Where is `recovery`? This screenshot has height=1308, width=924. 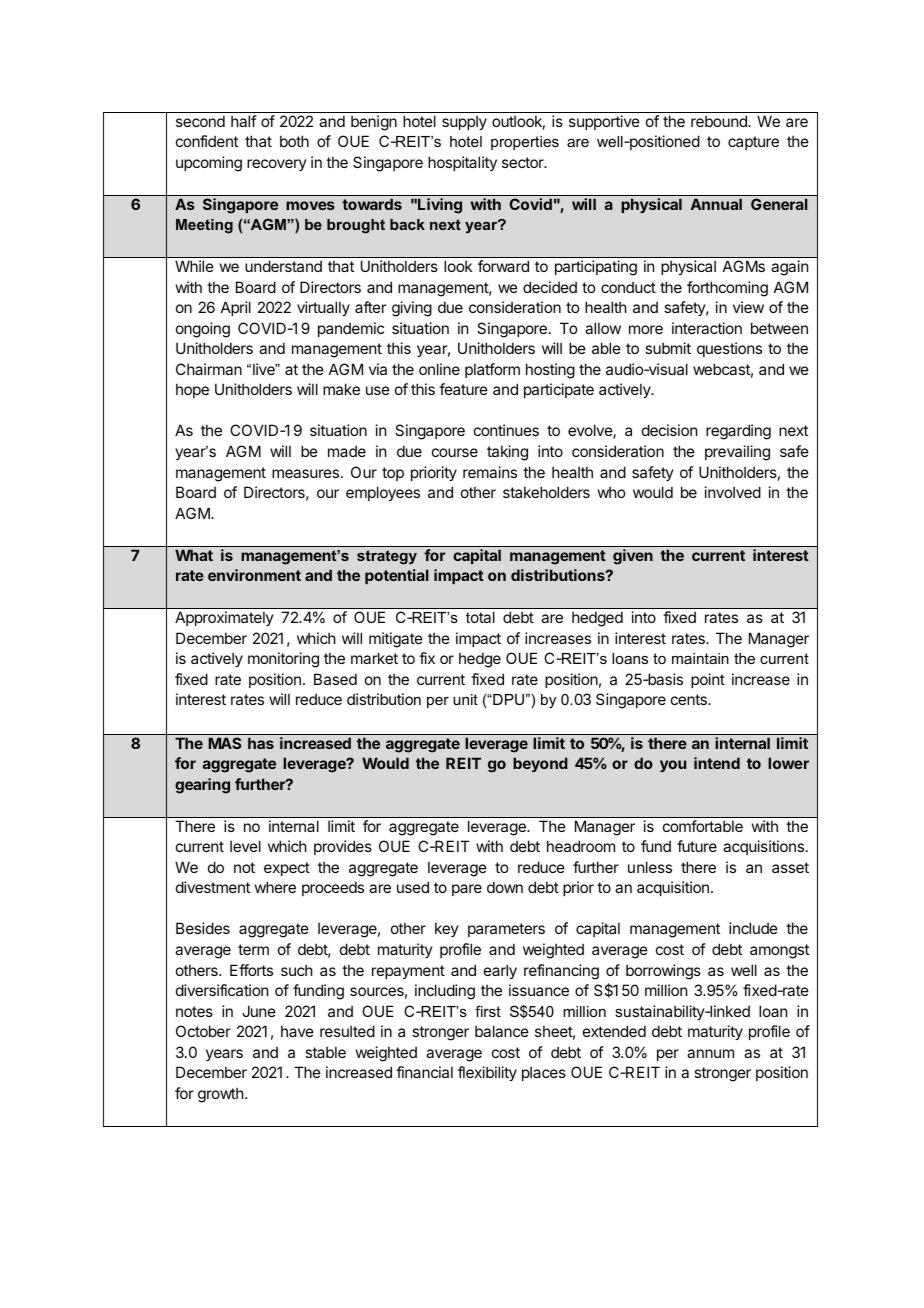 recovery is located at coordinates (277, 165).
